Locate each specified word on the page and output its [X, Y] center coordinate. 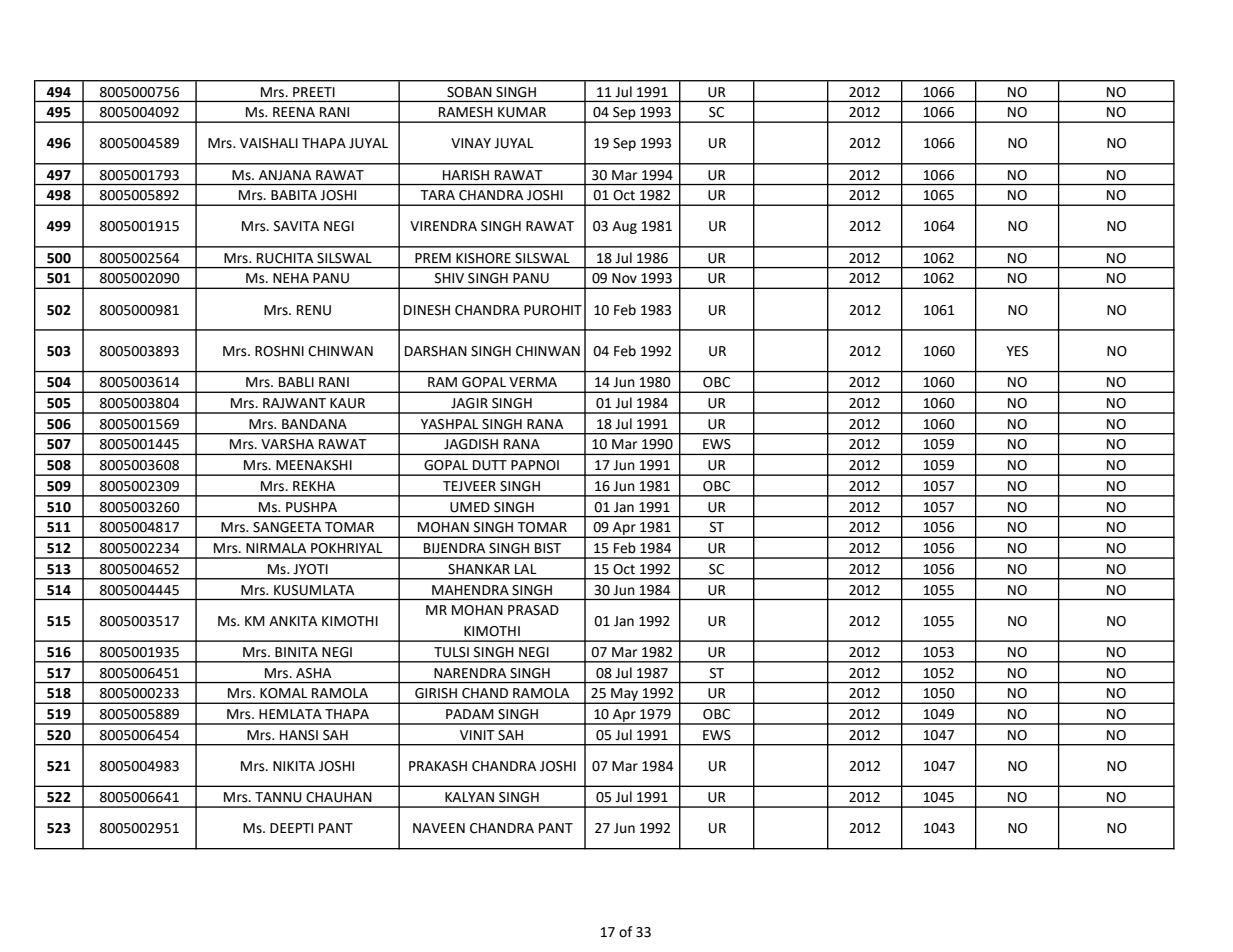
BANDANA [314, 424]
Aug [624, 227]
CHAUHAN [339, 797]
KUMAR [522, 112]
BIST [548, 548]
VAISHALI [269, 143]
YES [1017, 351]
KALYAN [469, 797]
